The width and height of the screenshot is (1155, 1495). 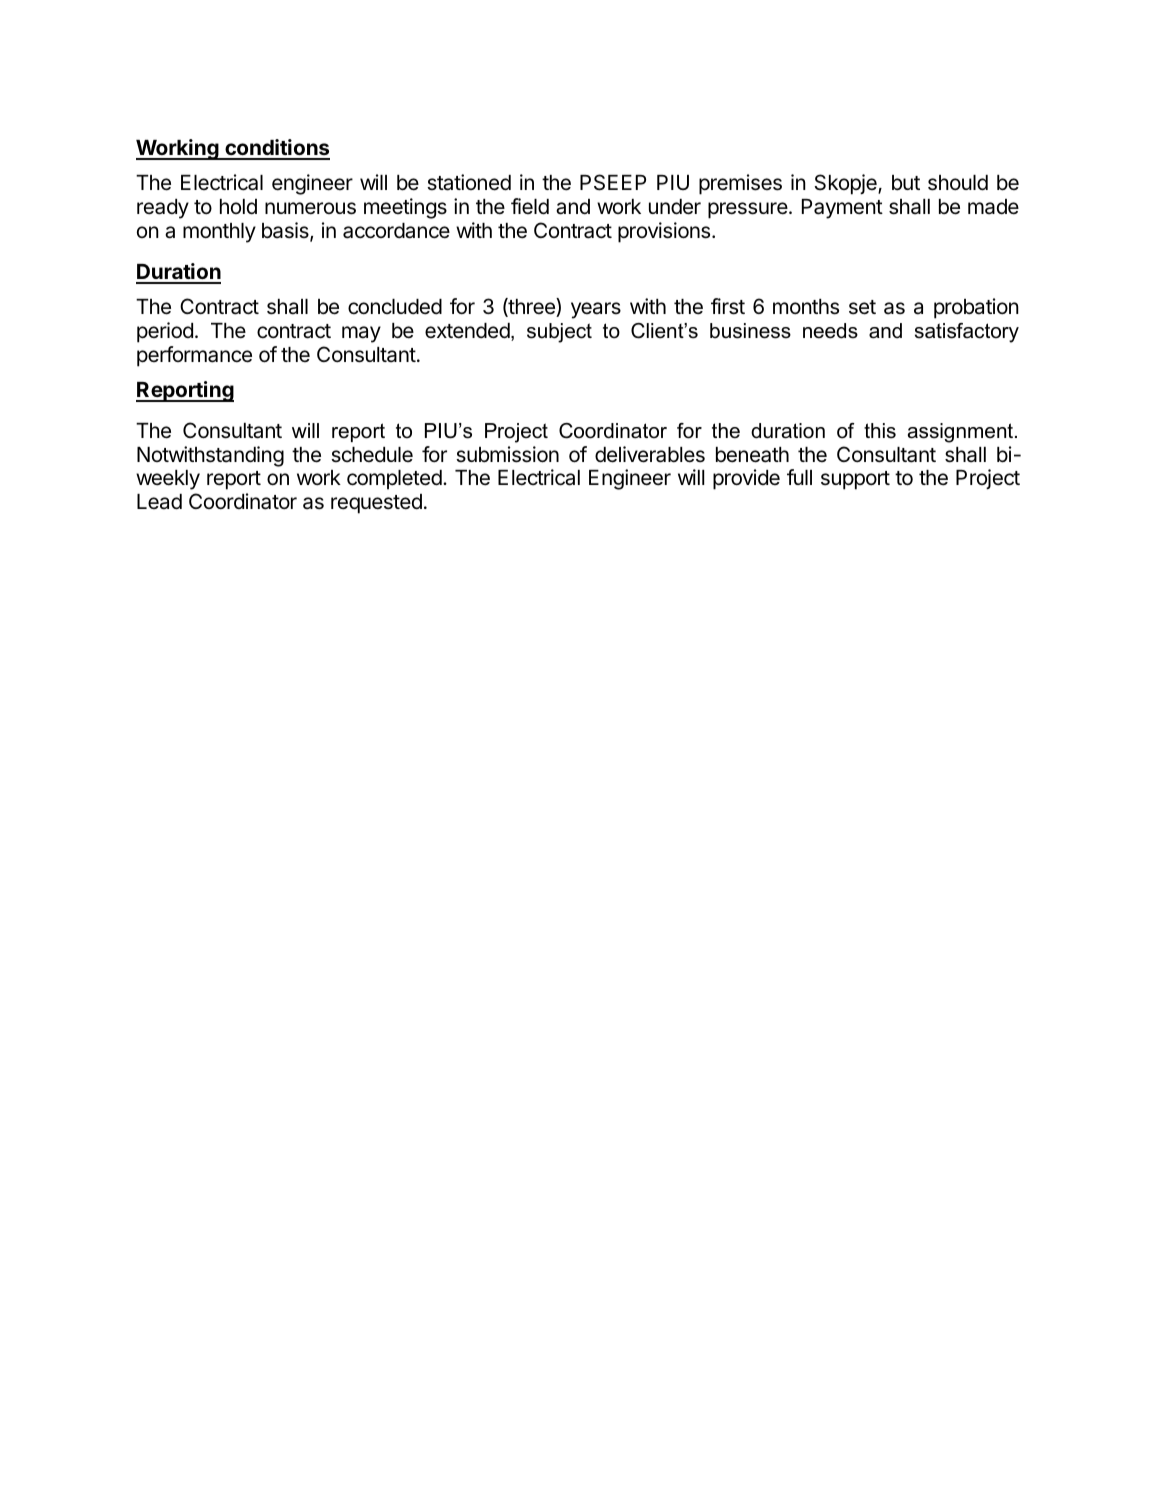 What do you see at coordinates (194, 356) in the screenshot?
I see `performance` at bounding box center [194, 356].
